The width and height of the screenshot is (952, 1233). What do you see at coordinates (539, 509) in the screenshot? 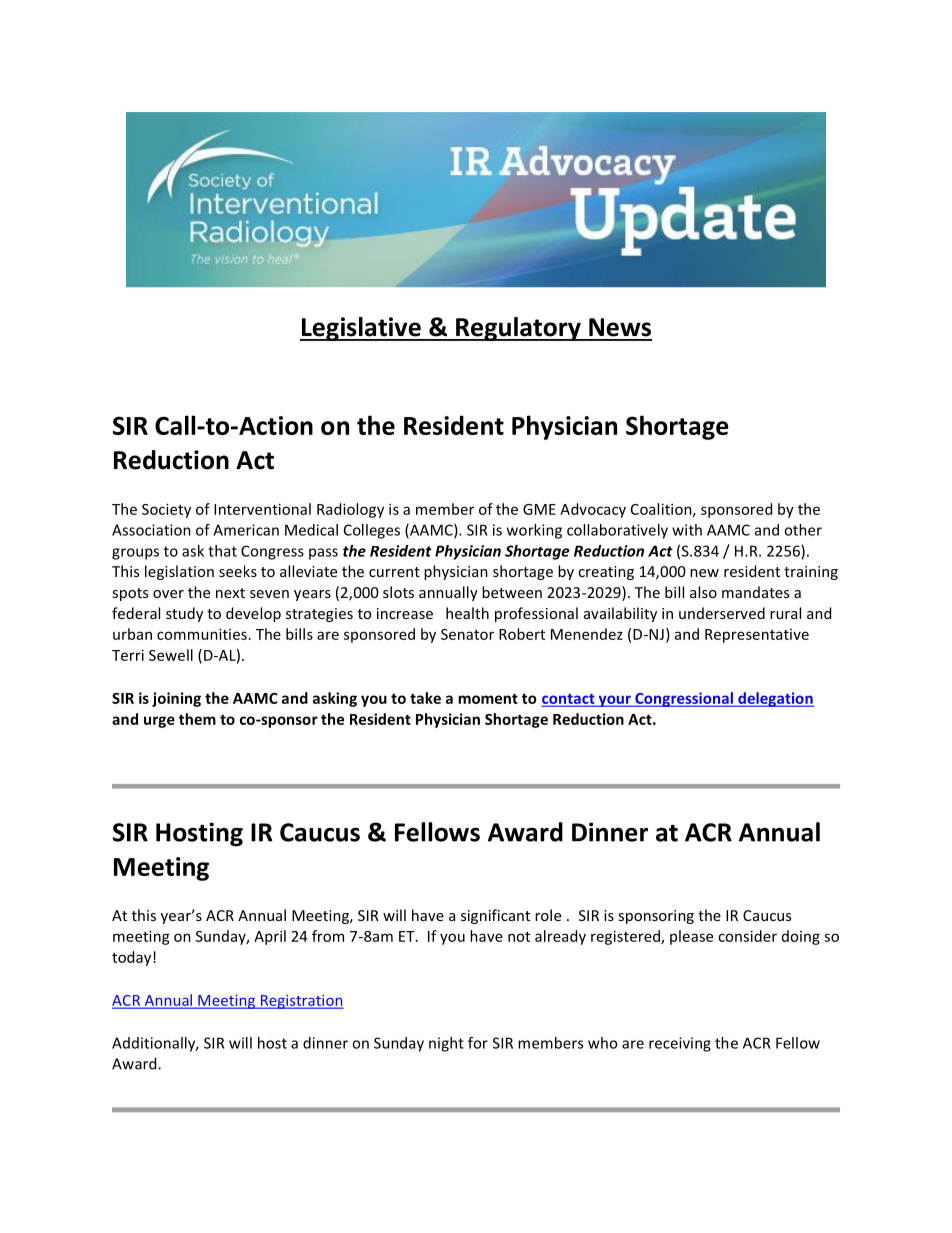
I see `GME` at bounding box center [539, 509].
